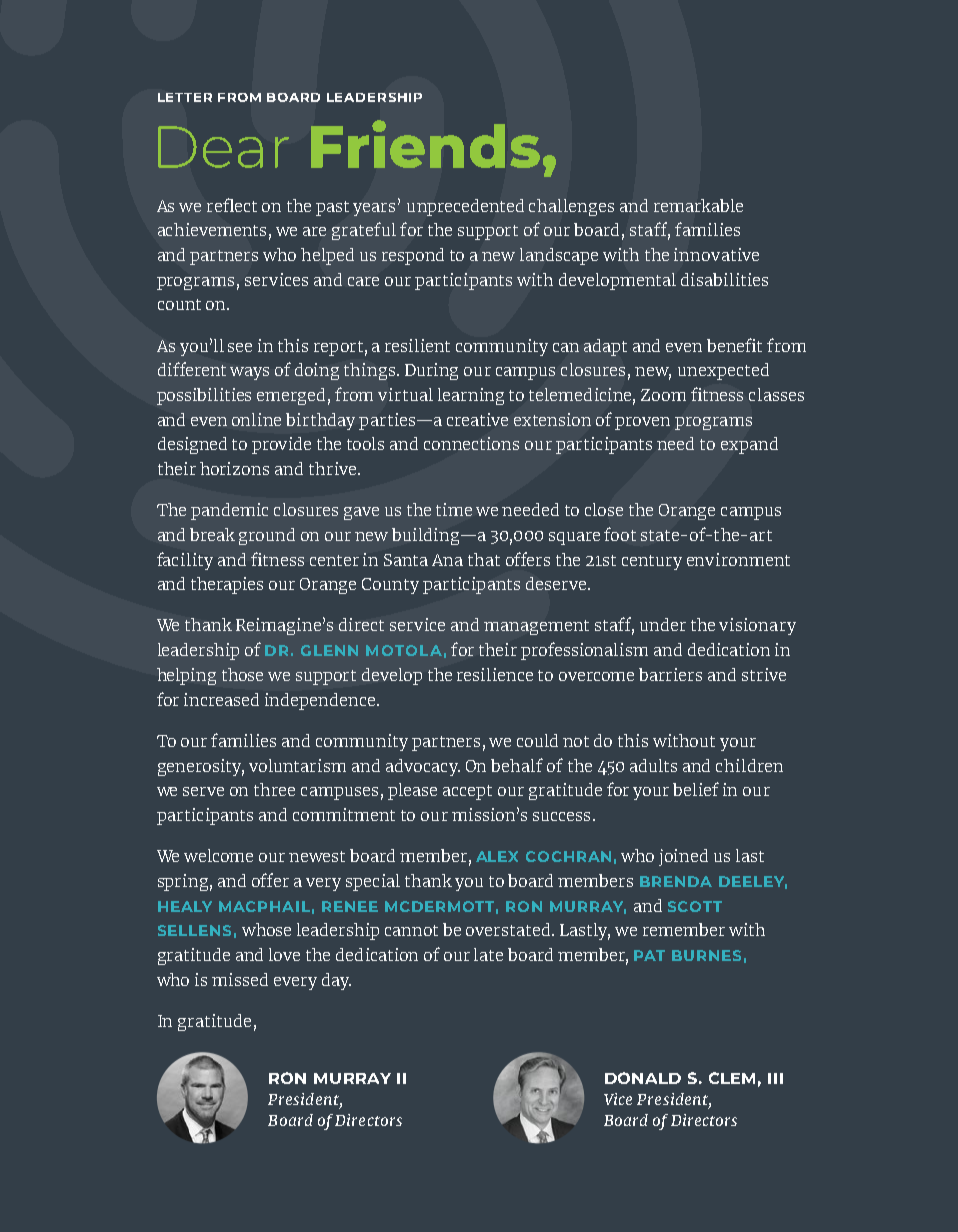 This screenshot has width=958, height=1232. What do you see at coordinates (643, 1078) in the screenshot?
I see `DONALD` at bounding box center [643, 1078].
